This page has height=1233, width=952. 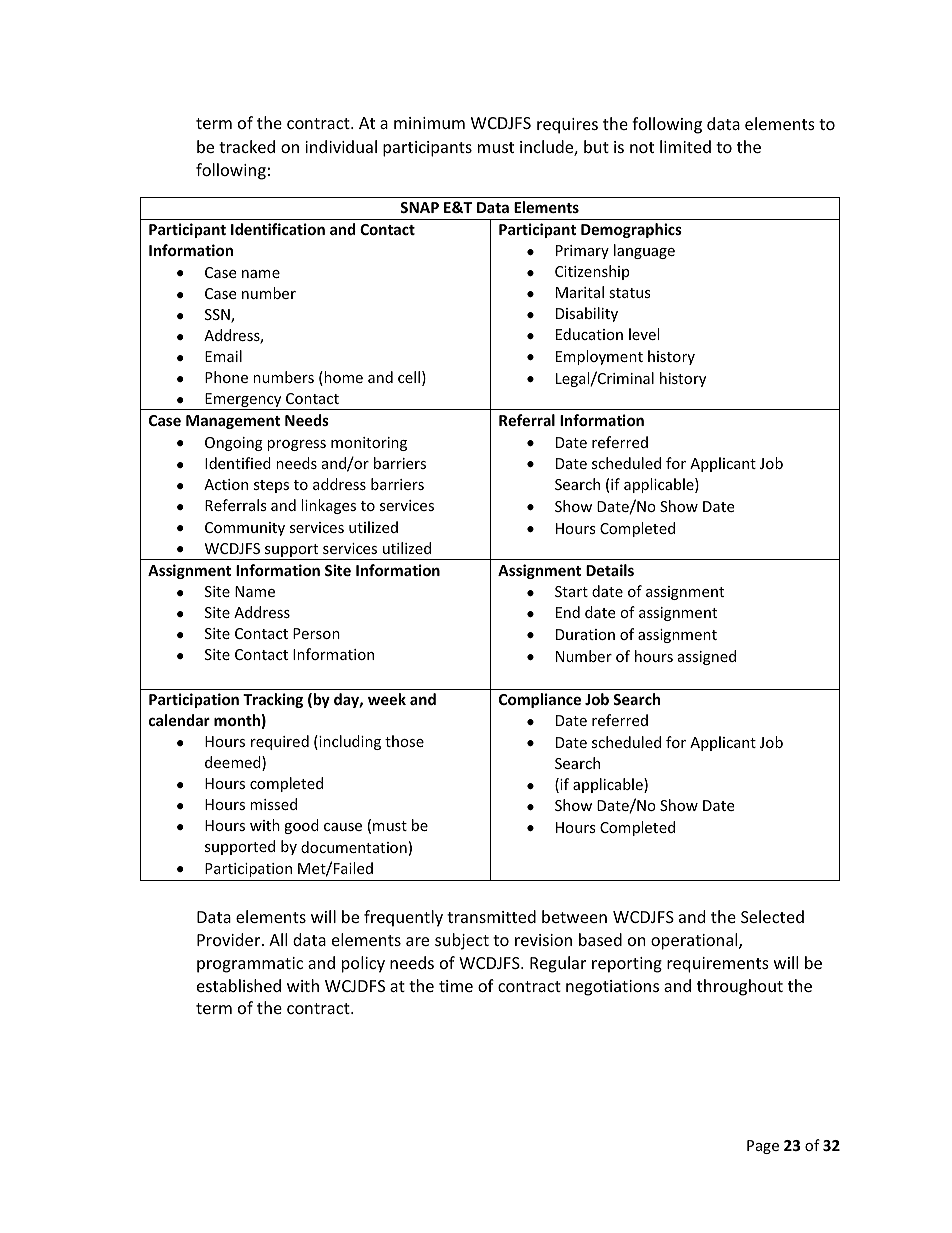 What do you see at coordinates (685, 146) in the page?
I see `limited` at bounding box center [685, 146].
